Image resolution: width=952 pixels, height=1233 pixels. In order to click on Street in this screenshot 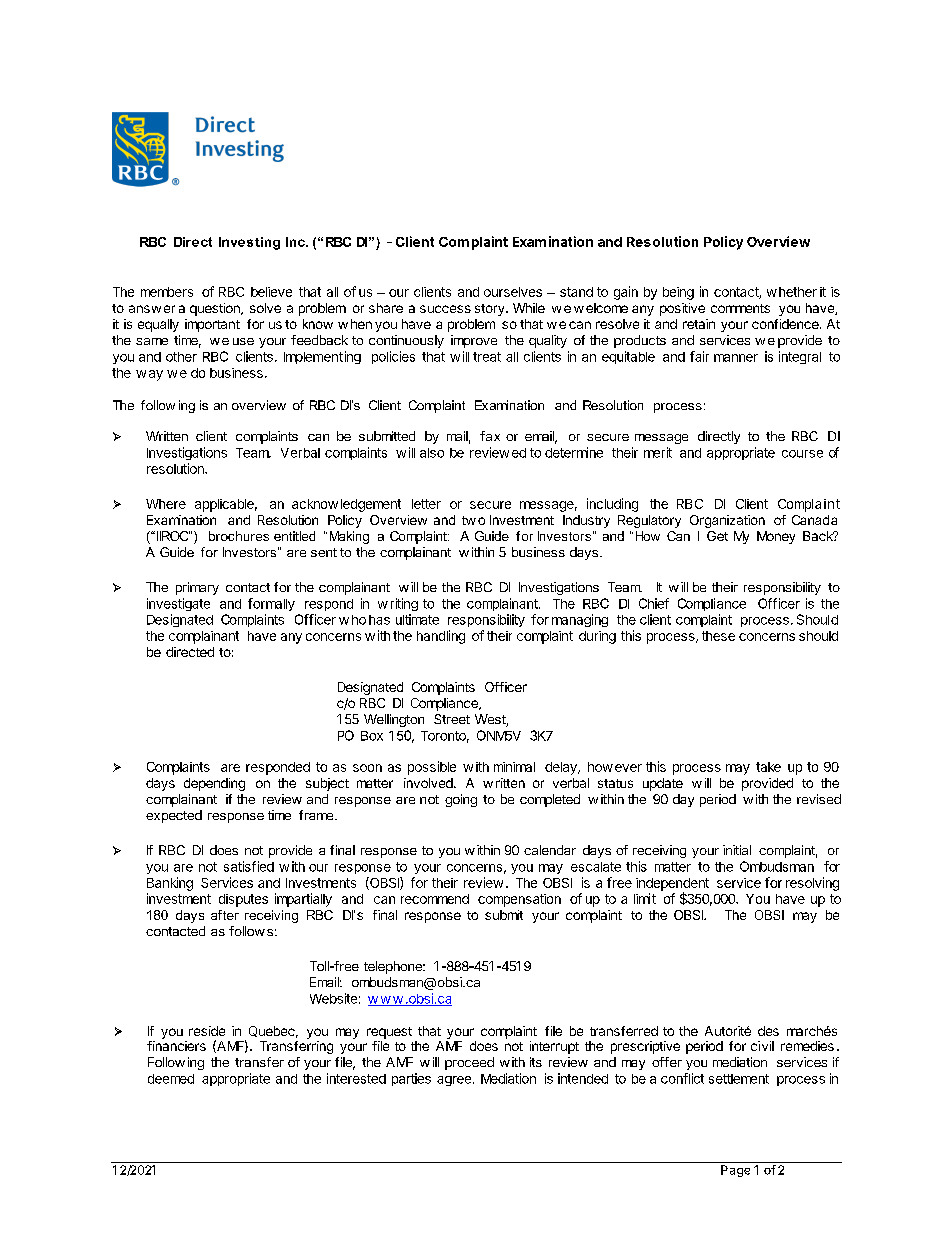, I will do `click(452, 719)`.
